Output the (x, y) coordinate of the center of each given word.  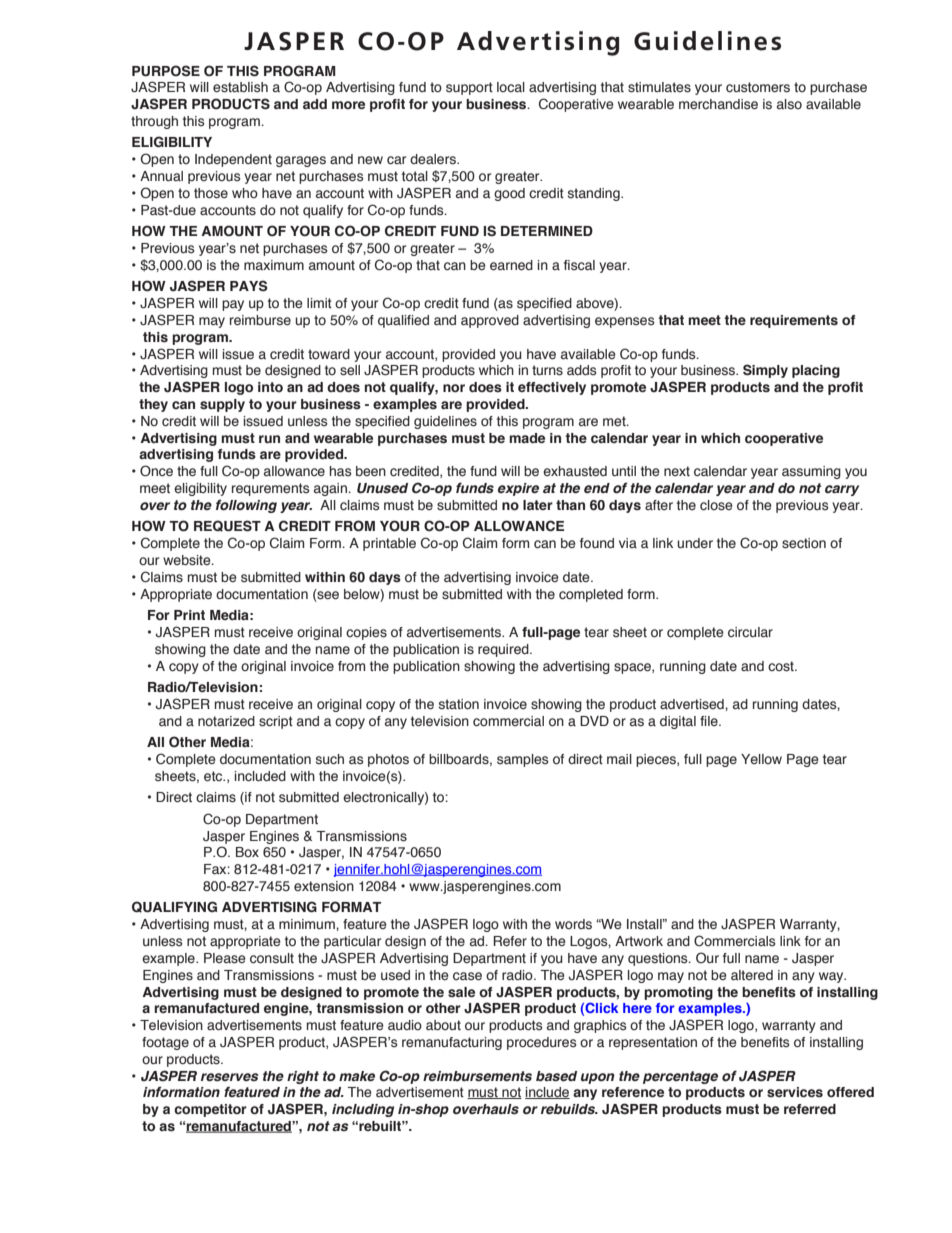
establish (240, 87)
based (556, 1076)
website (188, 560)
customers (758, 87)
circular (750, 632)
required (504, 650)
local (511, 87)
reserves (229, 1077)
